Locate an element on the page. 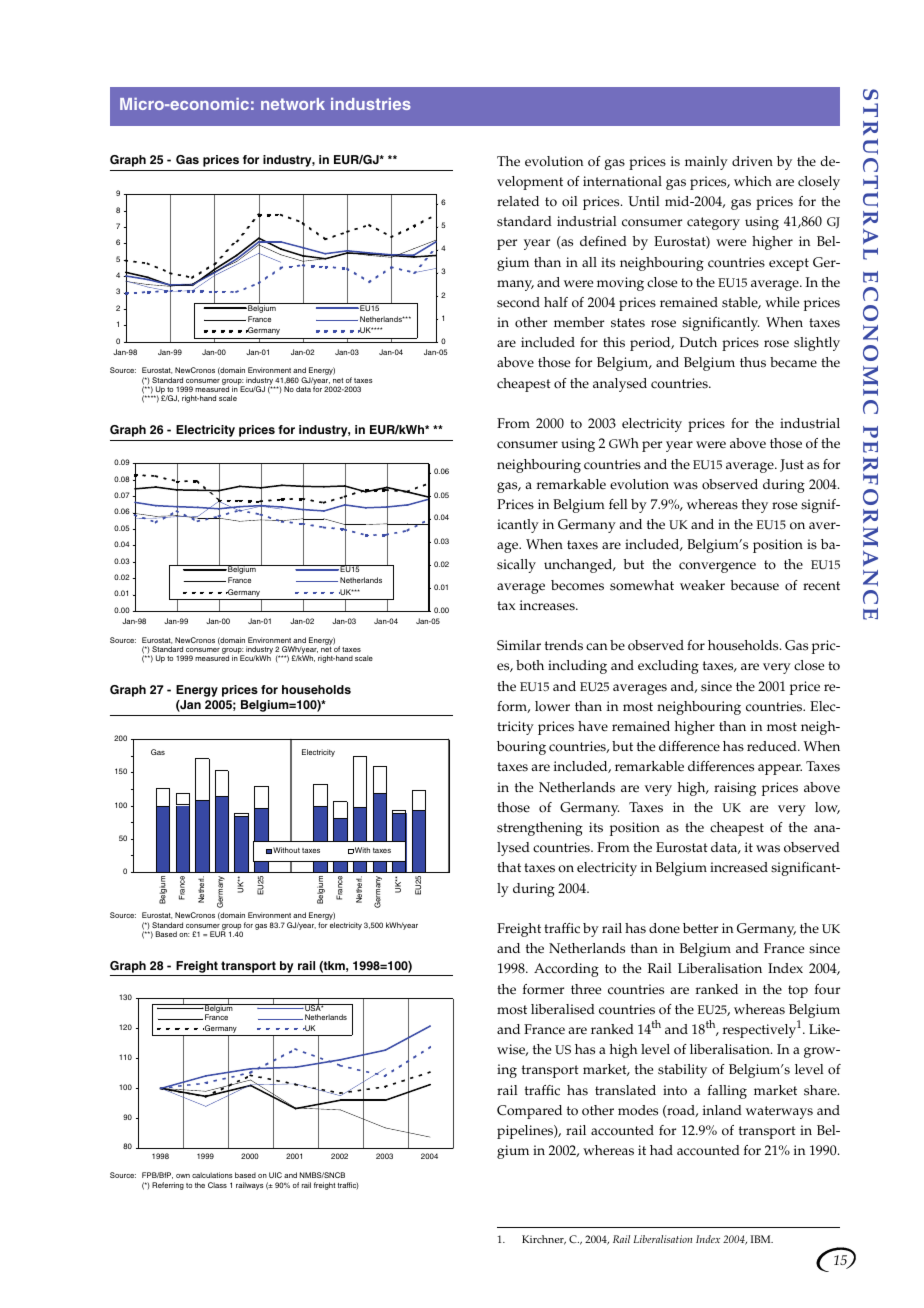 This document has width=924, height=1308. network is located at coordinates (293, 104).
